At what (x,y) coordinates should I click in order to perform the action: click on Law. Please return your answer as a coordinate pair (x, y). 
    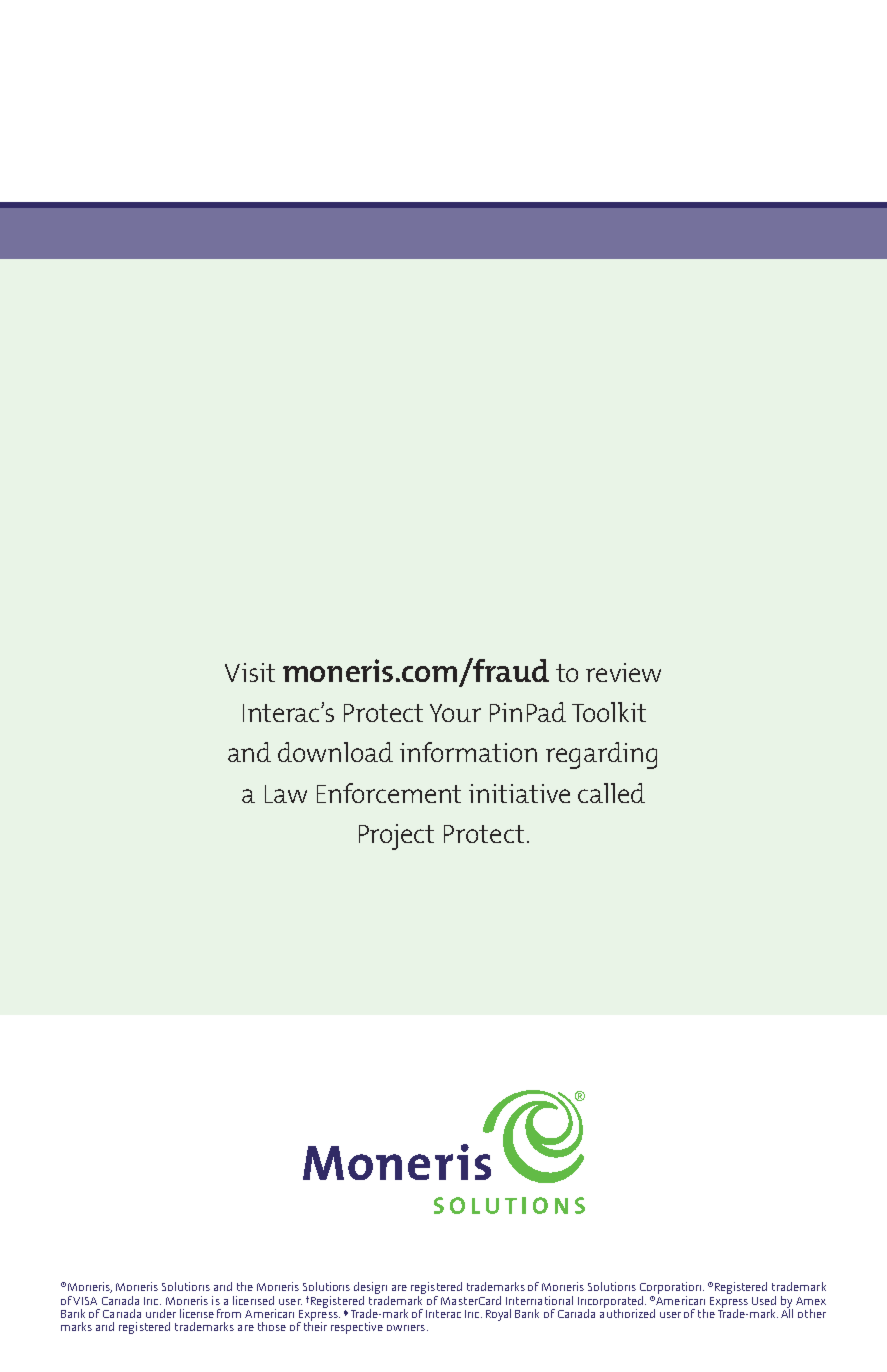
    Looking at the image, I should click on (286, 794).
